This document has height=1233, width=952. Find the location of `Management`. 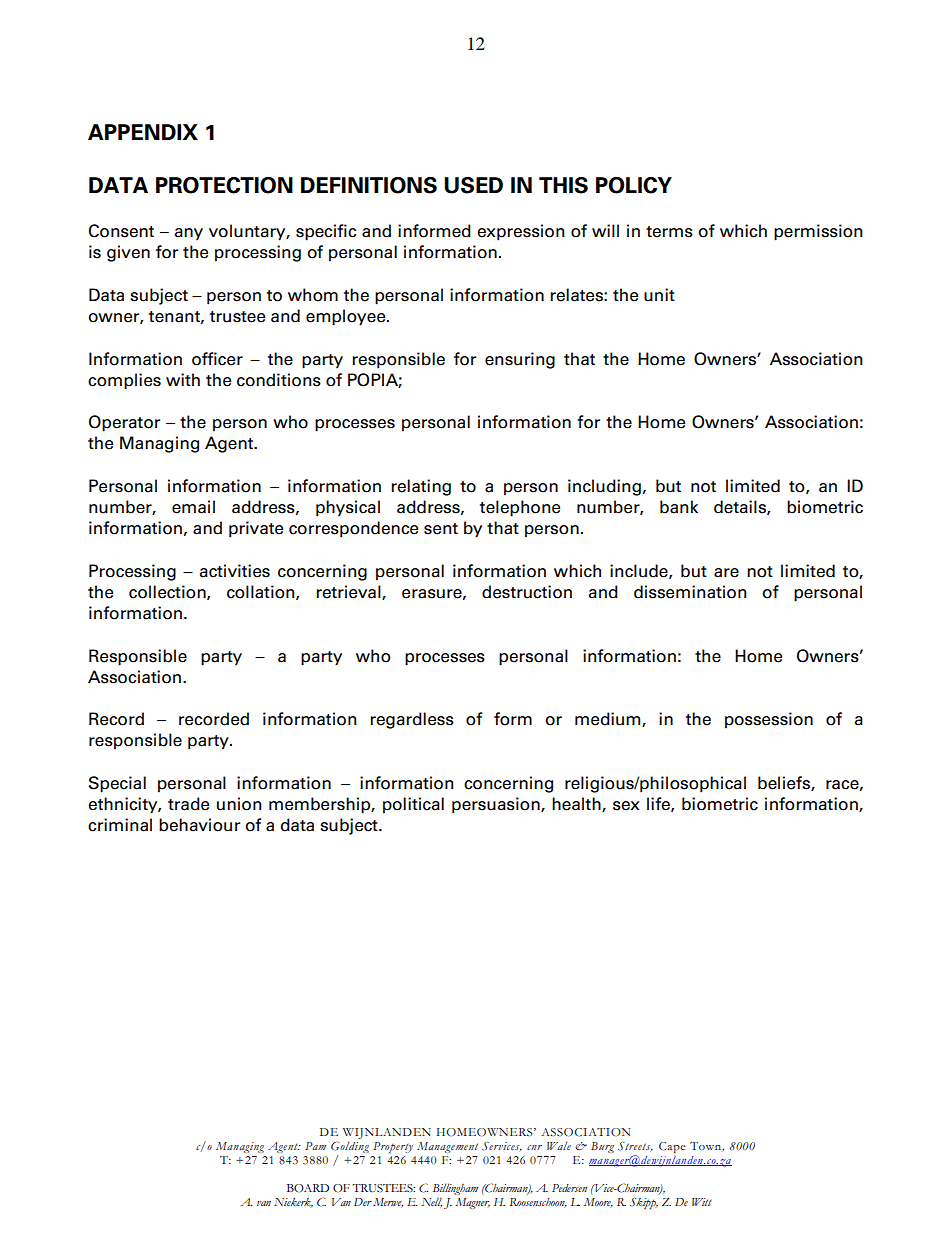

Management is located at coordinates (447, 1147).
